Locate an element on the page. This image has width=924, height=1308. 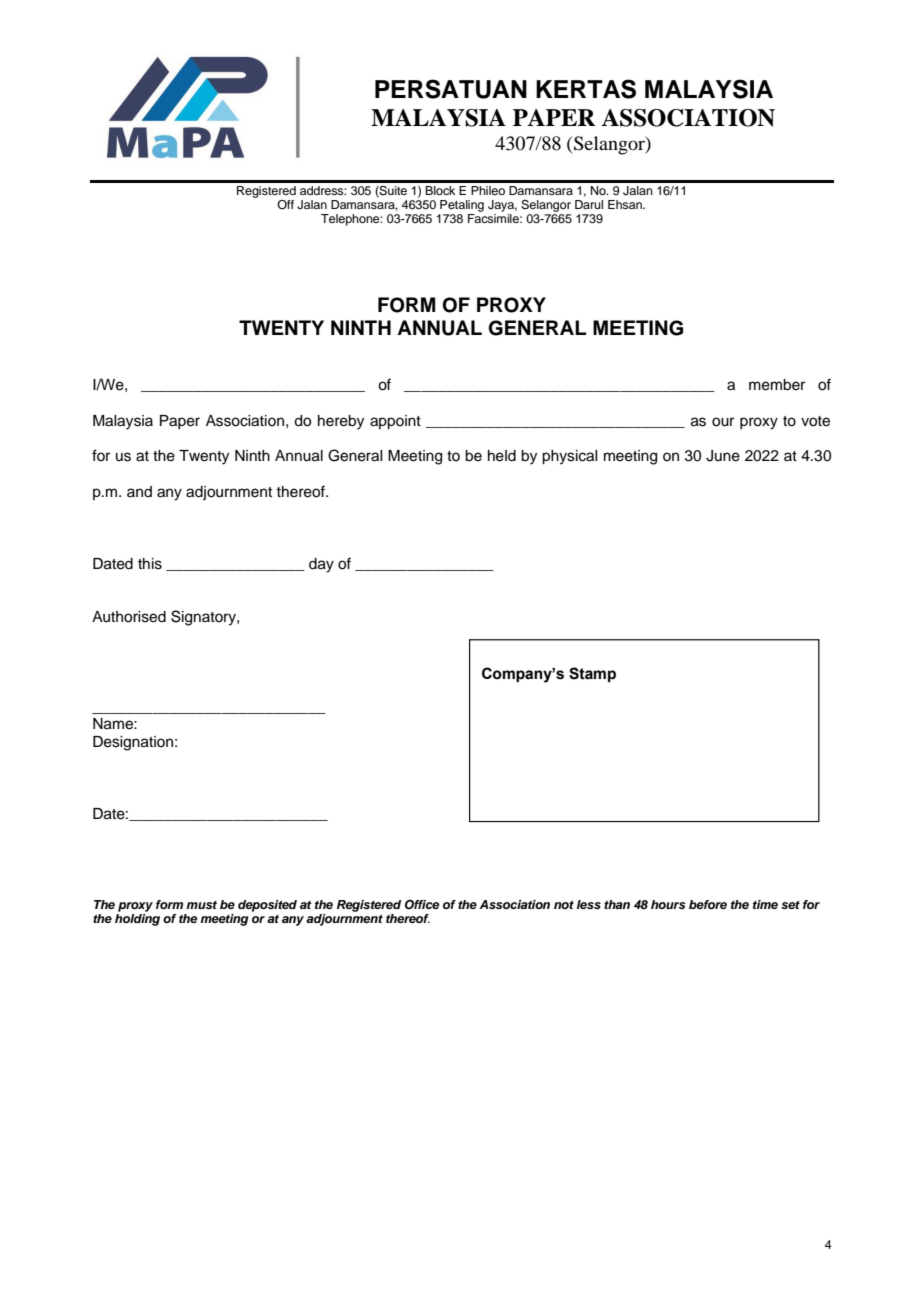
Petaling is located at coordinates (462, 206).
